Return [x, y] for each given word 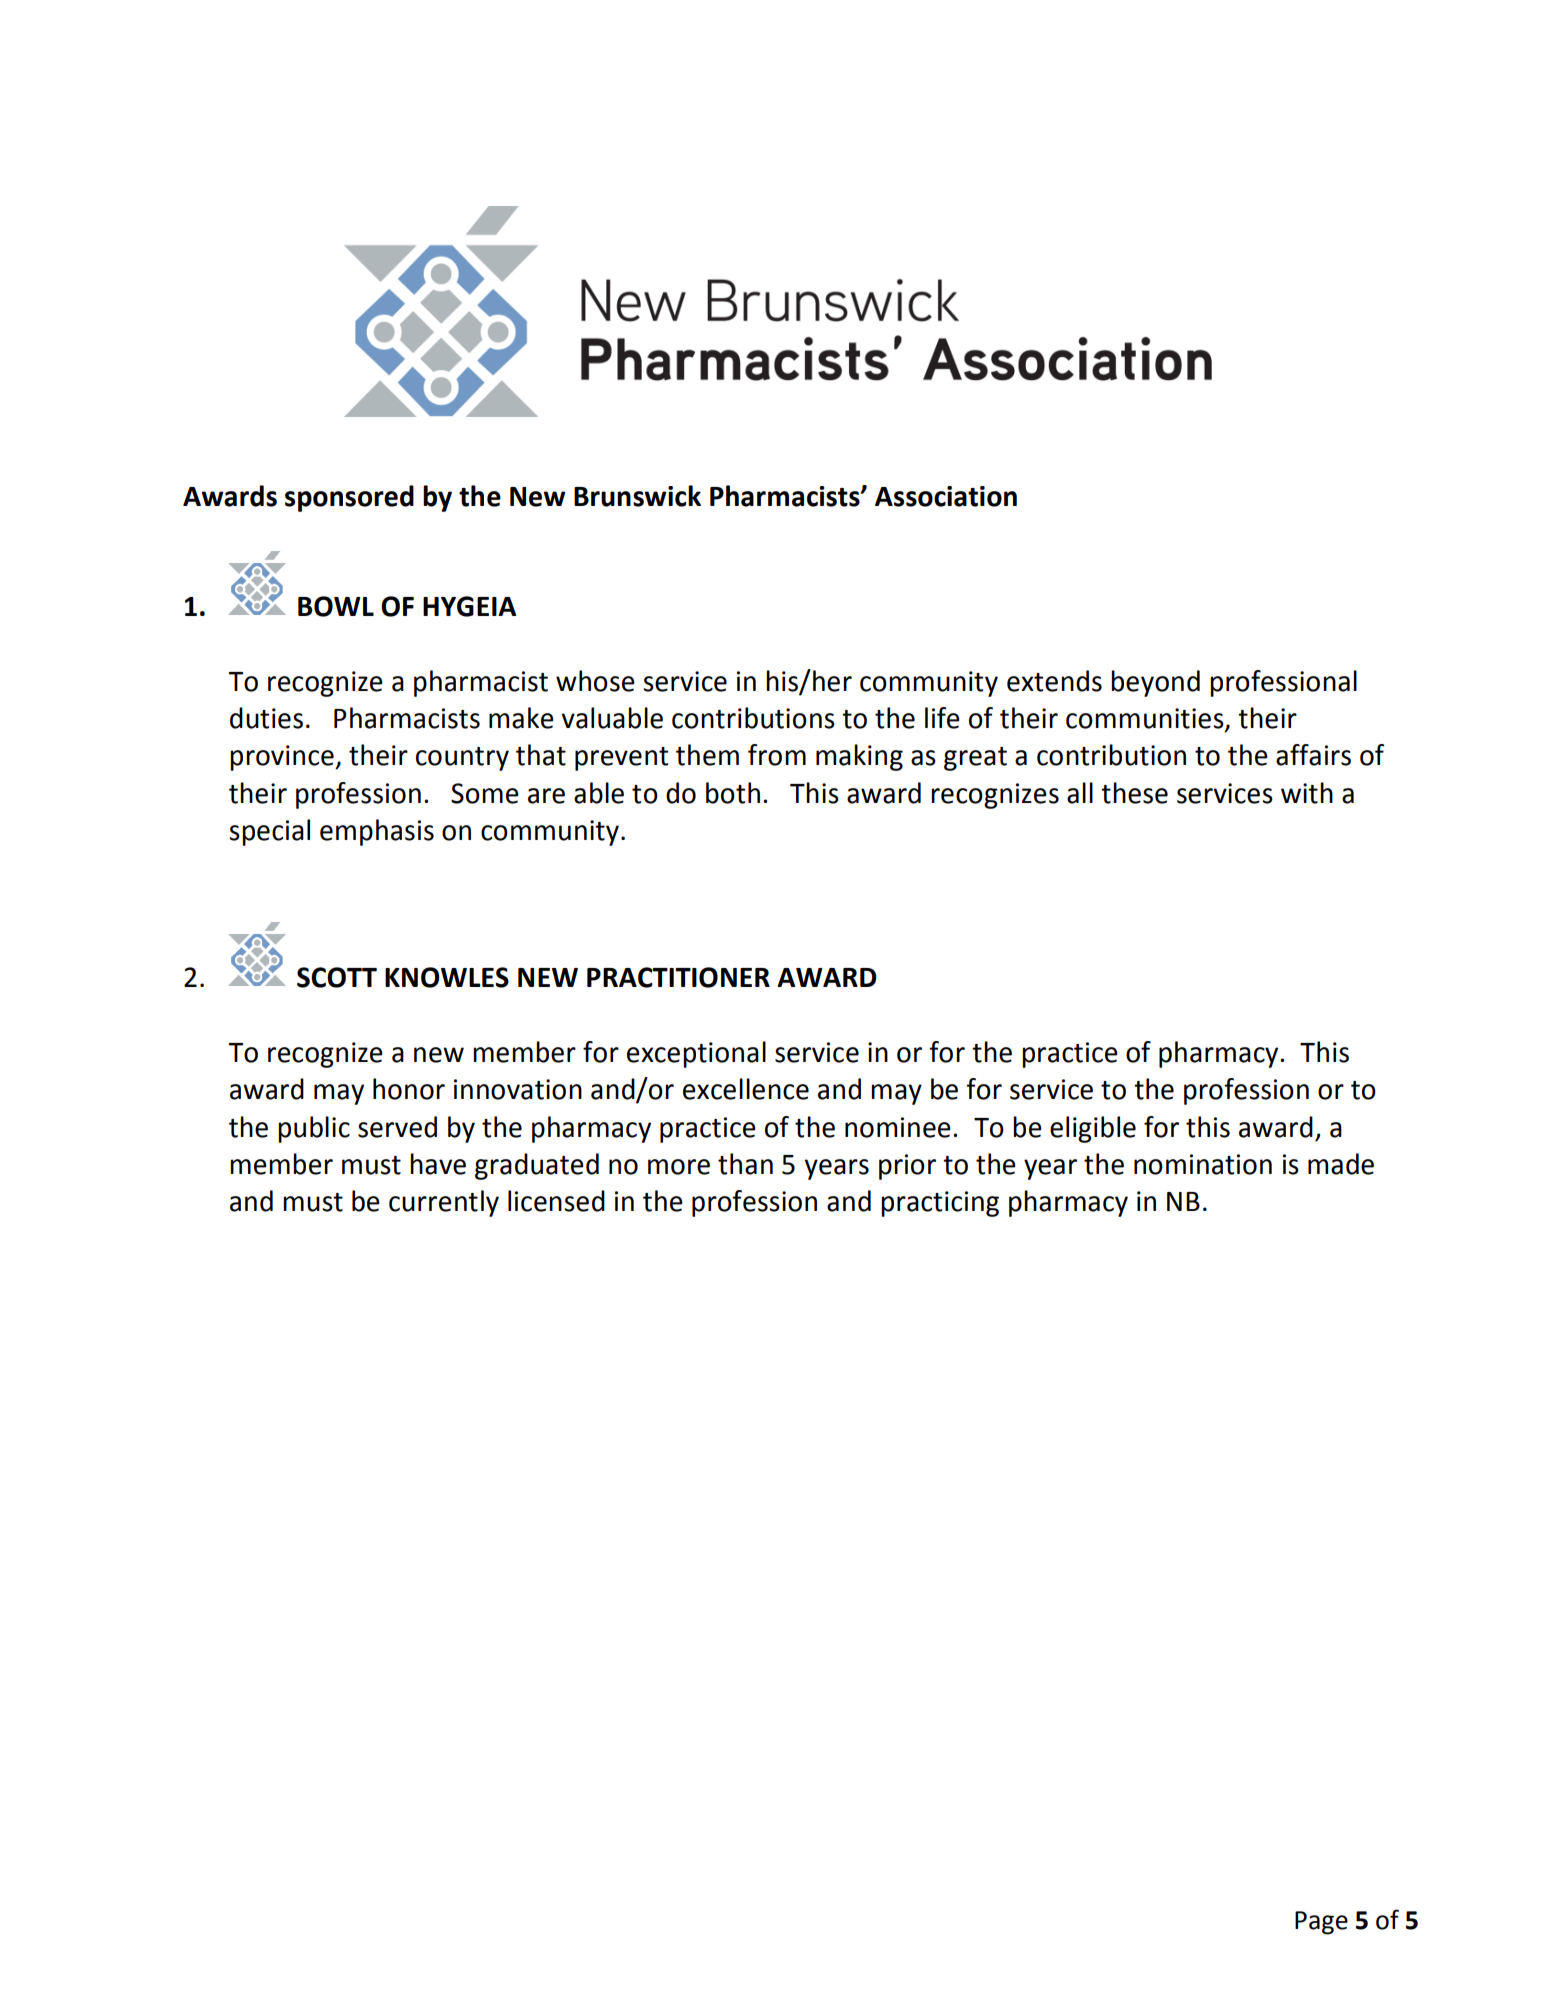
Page [1321, 1923]
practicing [940, 1204]
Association [946, 496]
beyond [1155, 683]
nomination [1203, 1164]
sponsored [349, 498]
